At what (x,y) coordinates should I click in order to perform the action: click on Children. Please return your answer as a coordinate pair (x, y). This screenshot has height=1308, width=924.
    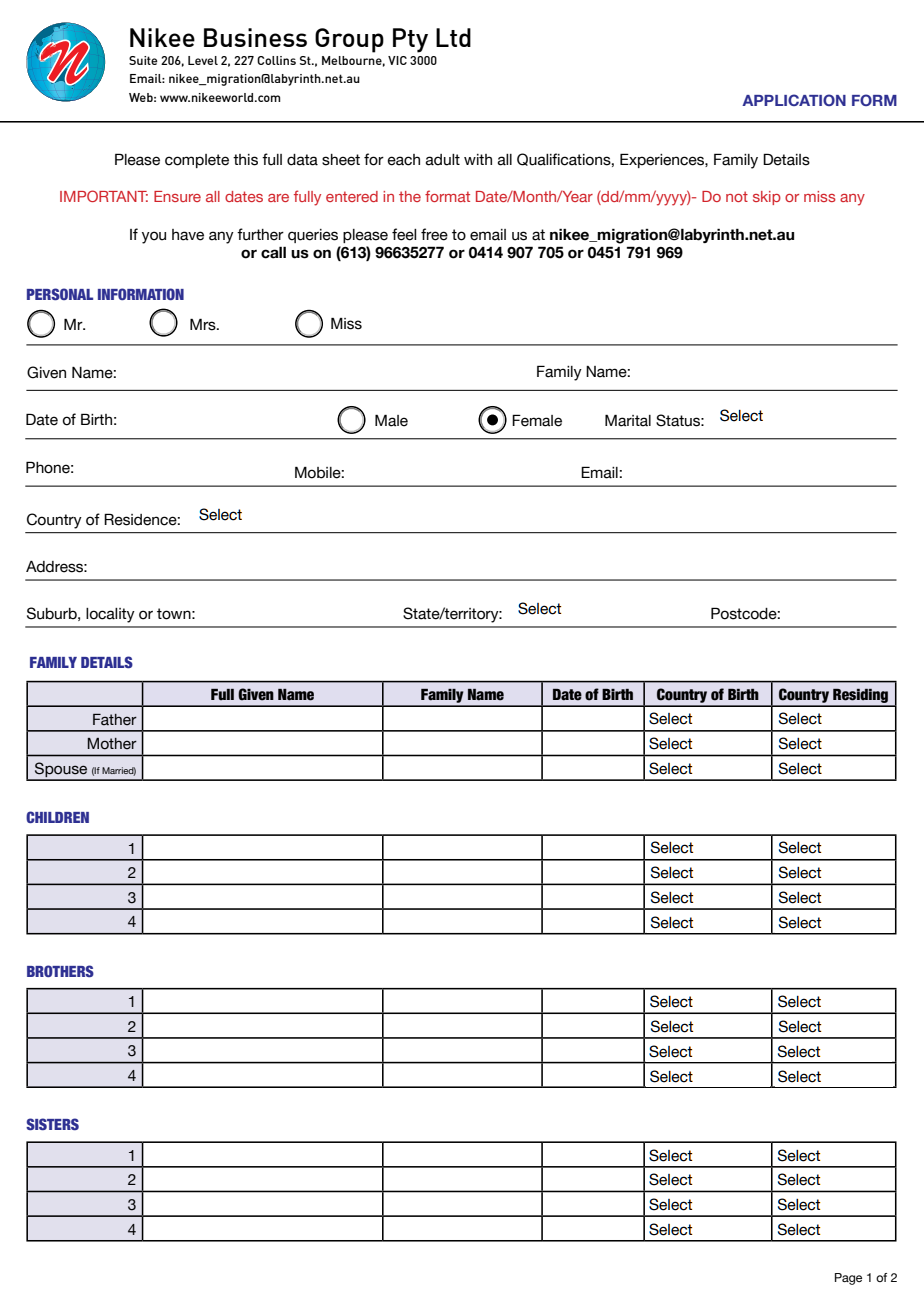
    Looking at the image, I should click on (57, 817).
